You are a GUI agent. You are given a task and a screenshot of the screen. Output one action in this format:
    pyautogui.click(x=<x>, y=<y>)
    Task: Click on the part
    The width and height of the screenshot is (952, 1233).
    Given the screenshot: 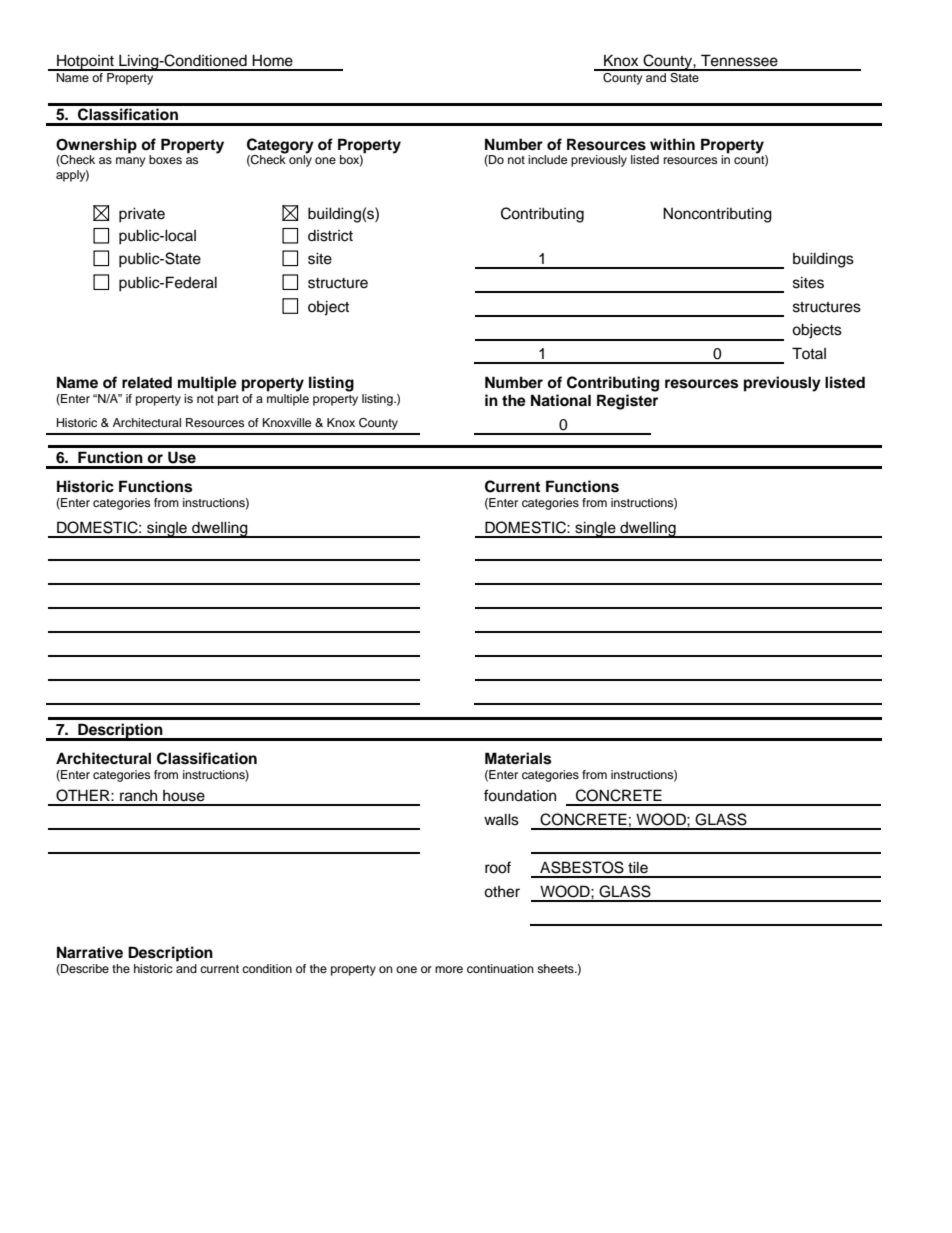 What is the action you would take?
    pyautogui.click(x=228, y=400)
